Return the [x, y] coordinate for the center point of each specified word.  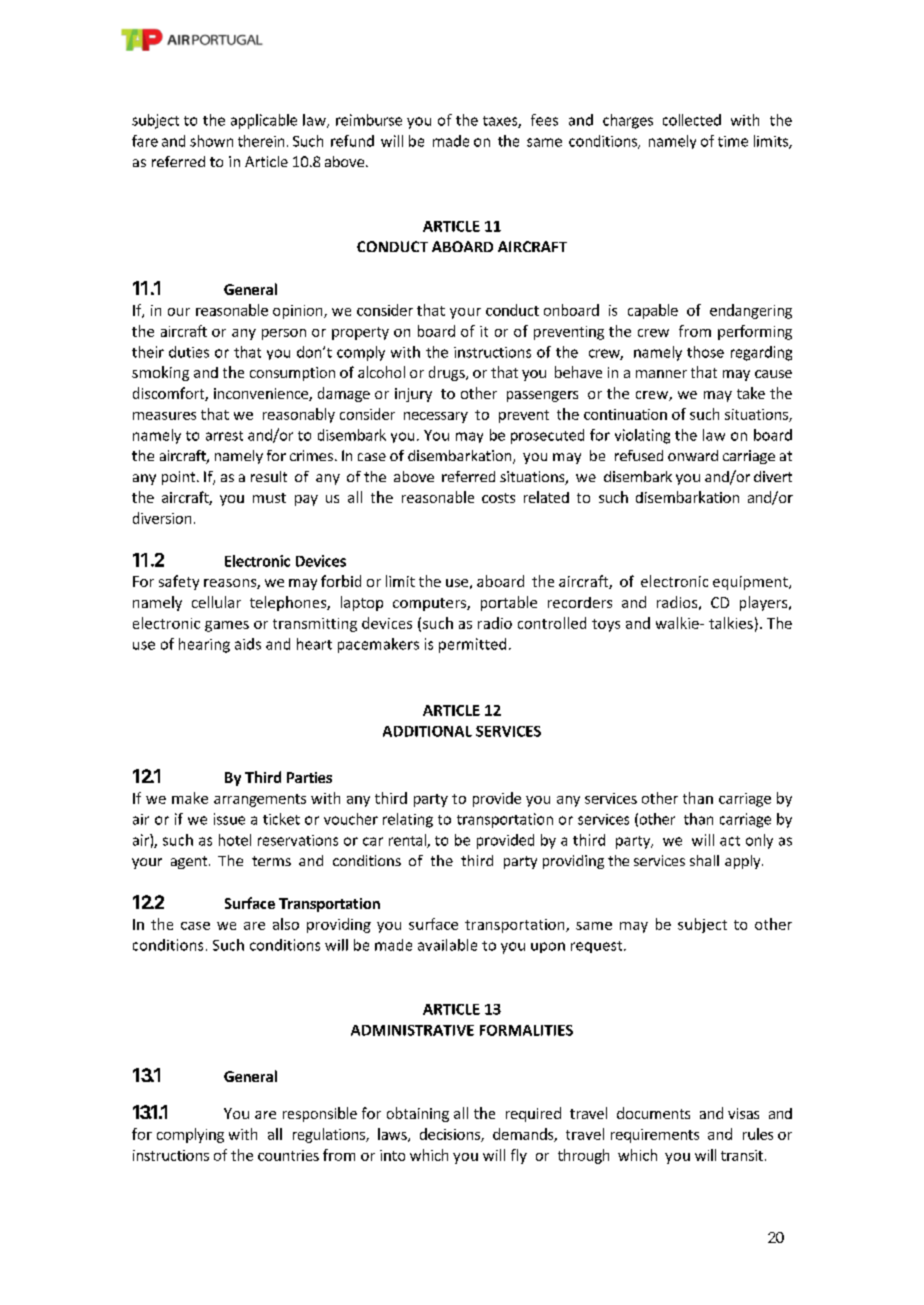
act [730, 841]
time [733, 141]
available [447, 945]
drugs [448, 373]
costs [498, 498]
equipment [751, 583]
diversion [162, 518]
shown [211, 141]
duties [189, 352]
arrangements [260, 800]
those [705, 352]
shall [704, 860]
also [286, 924]
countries [288, 1155]
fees [544, 120]
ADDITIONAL [427, 731]
